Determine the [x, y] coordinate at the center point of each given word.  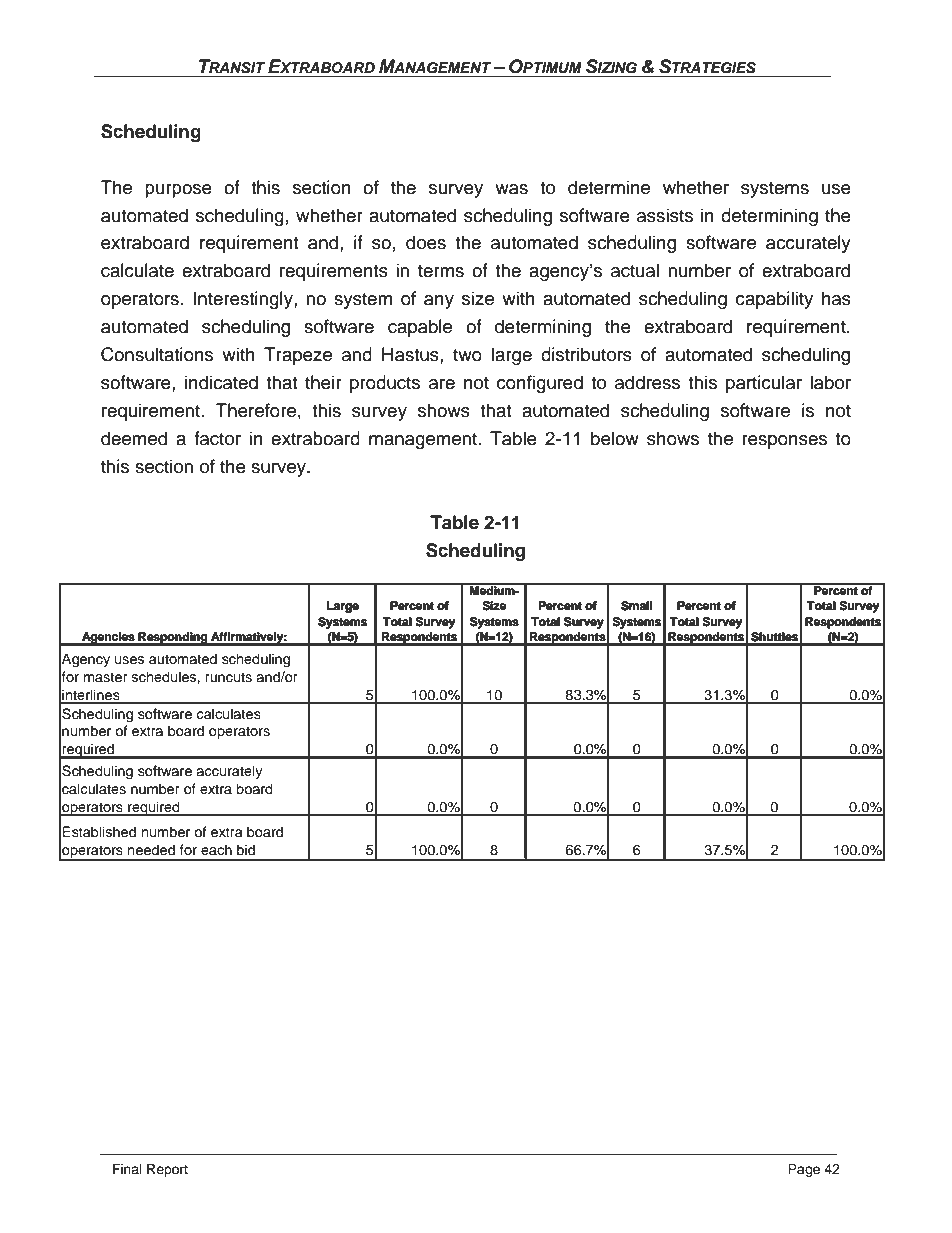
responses [784, 442]
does [426, 242]
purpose [178, 191]
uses [129, 660]
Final [127, 1169]
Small [636, 605]
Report [167, 1170]
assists [665, 215]
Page [804, 1170]
